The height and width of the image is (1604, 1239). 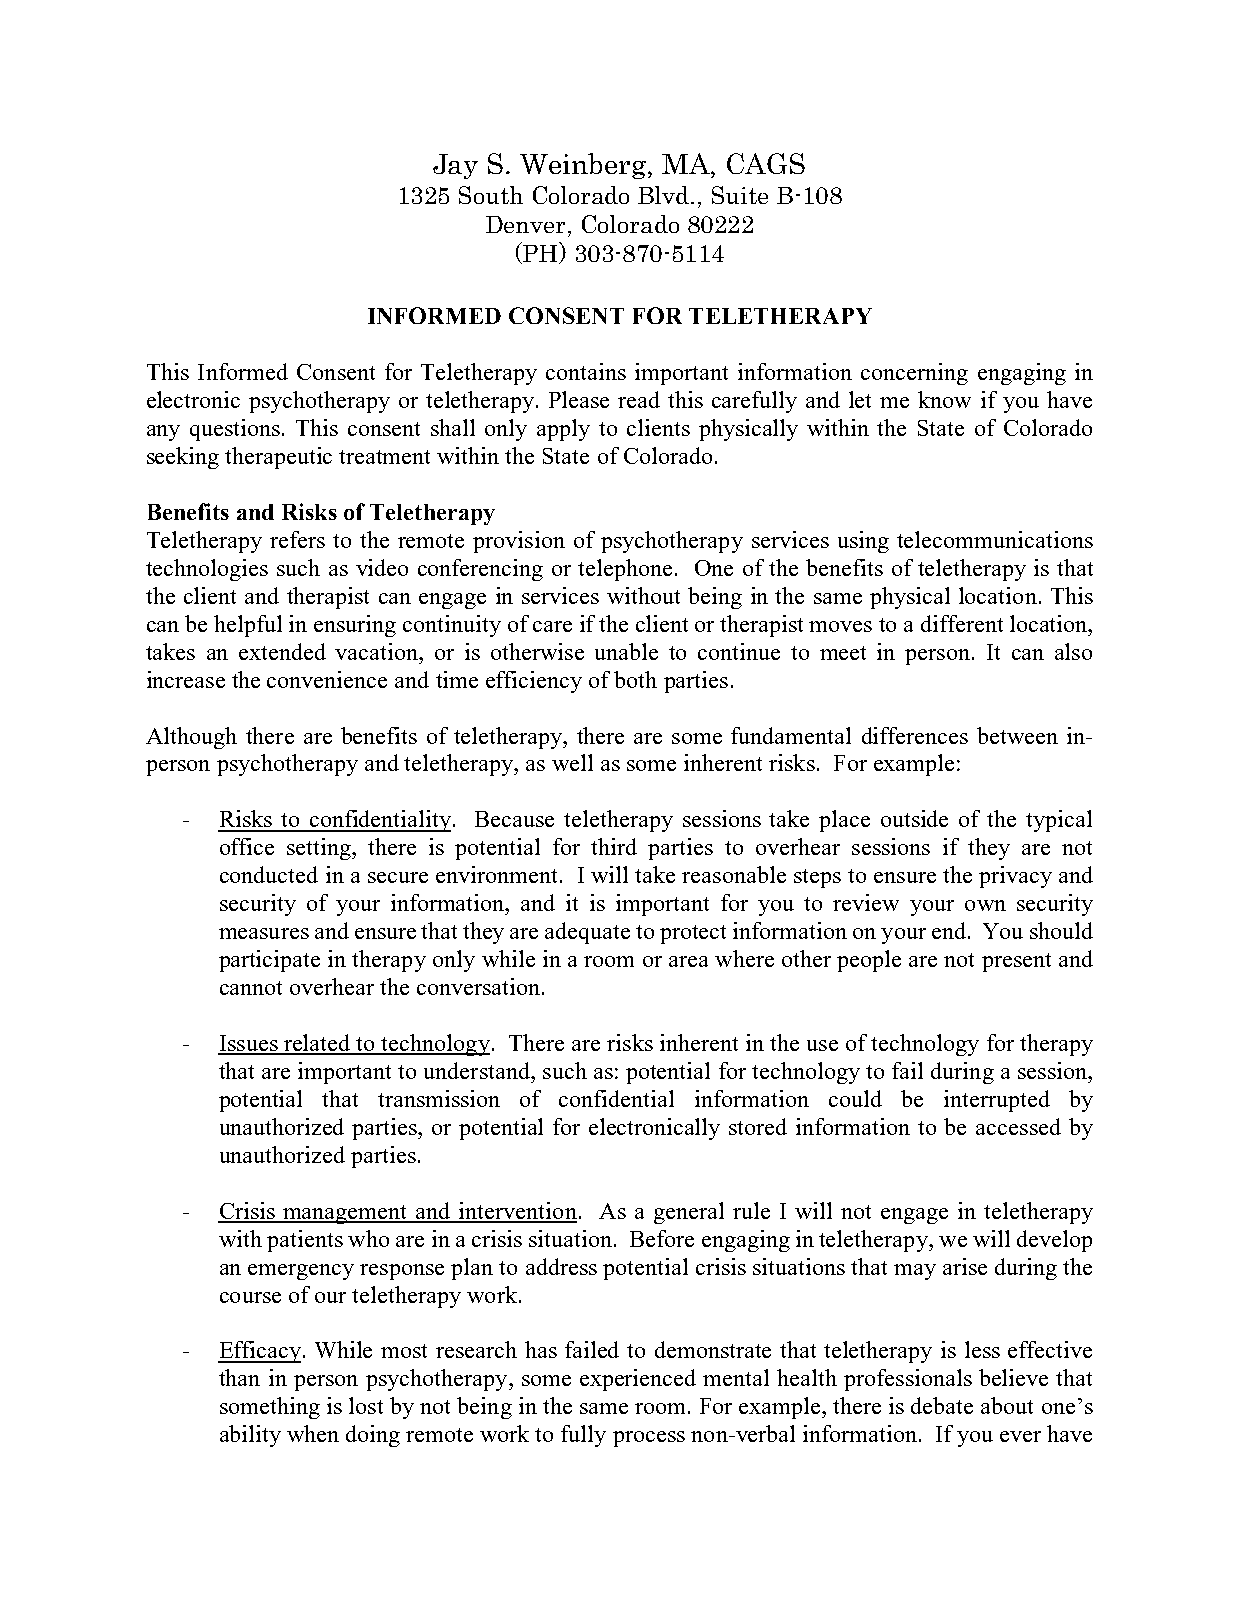 I want to click on Jay, so click(x=455, y=166).
